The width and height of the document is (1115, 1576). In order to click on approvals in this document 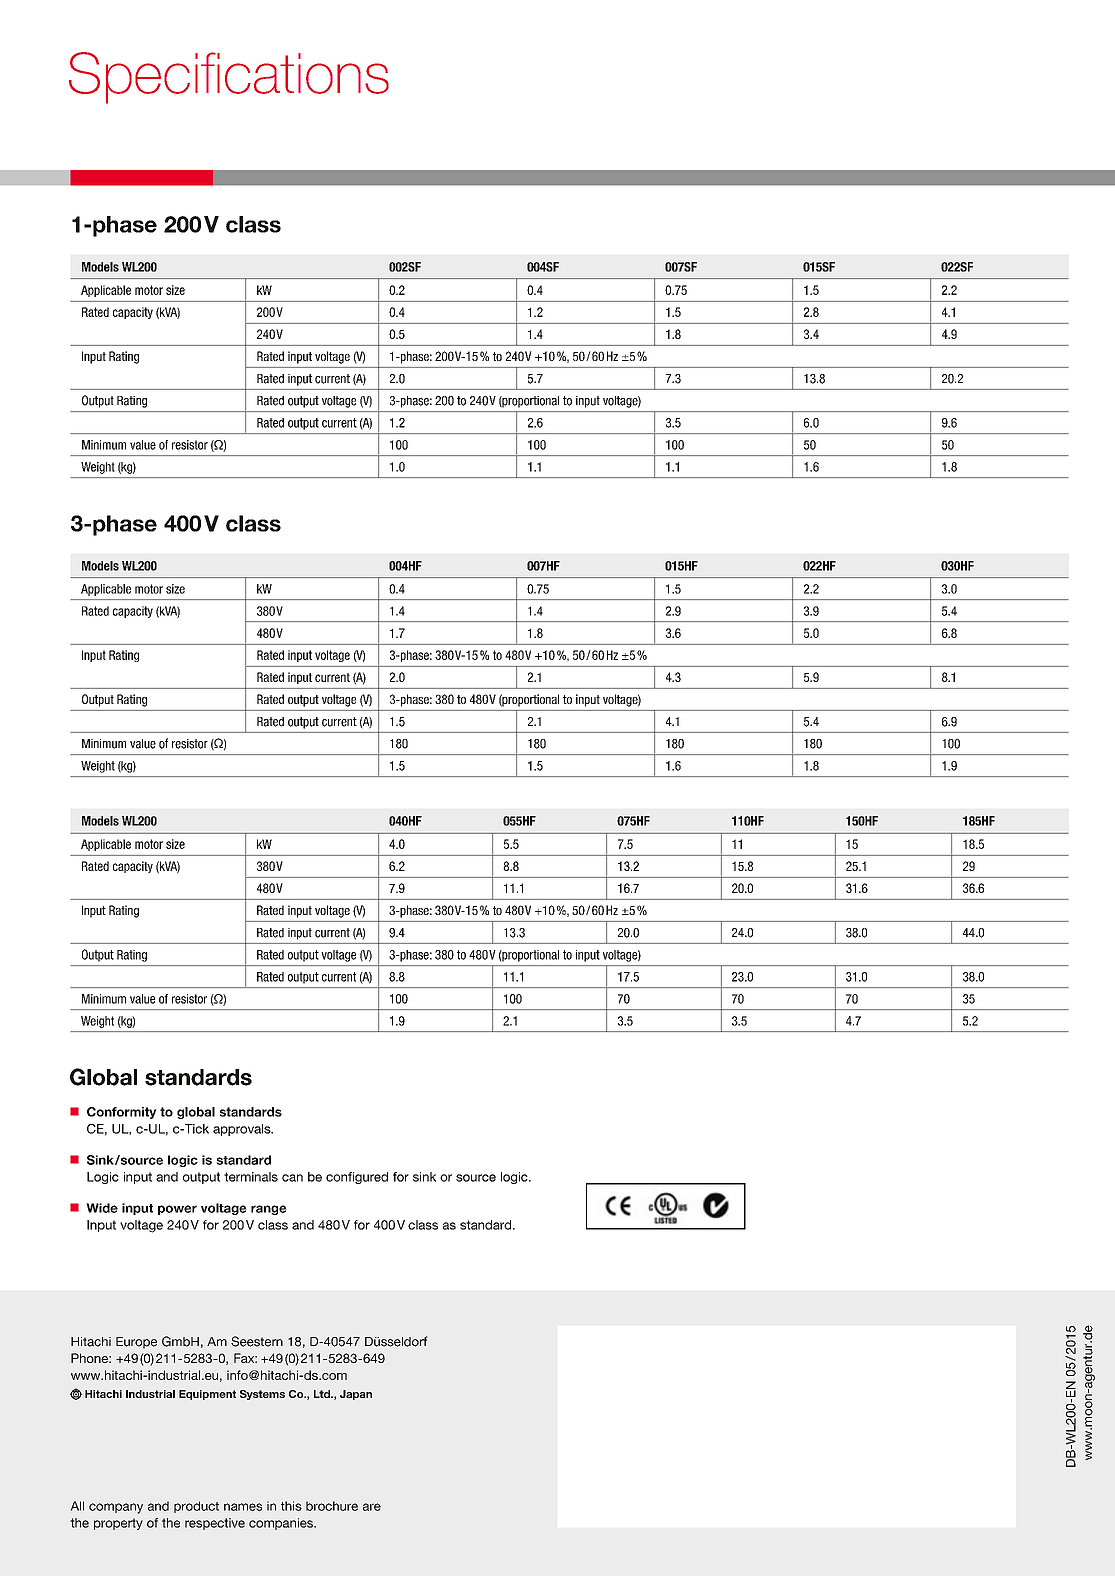, I will do `click(243, 1130)`.
